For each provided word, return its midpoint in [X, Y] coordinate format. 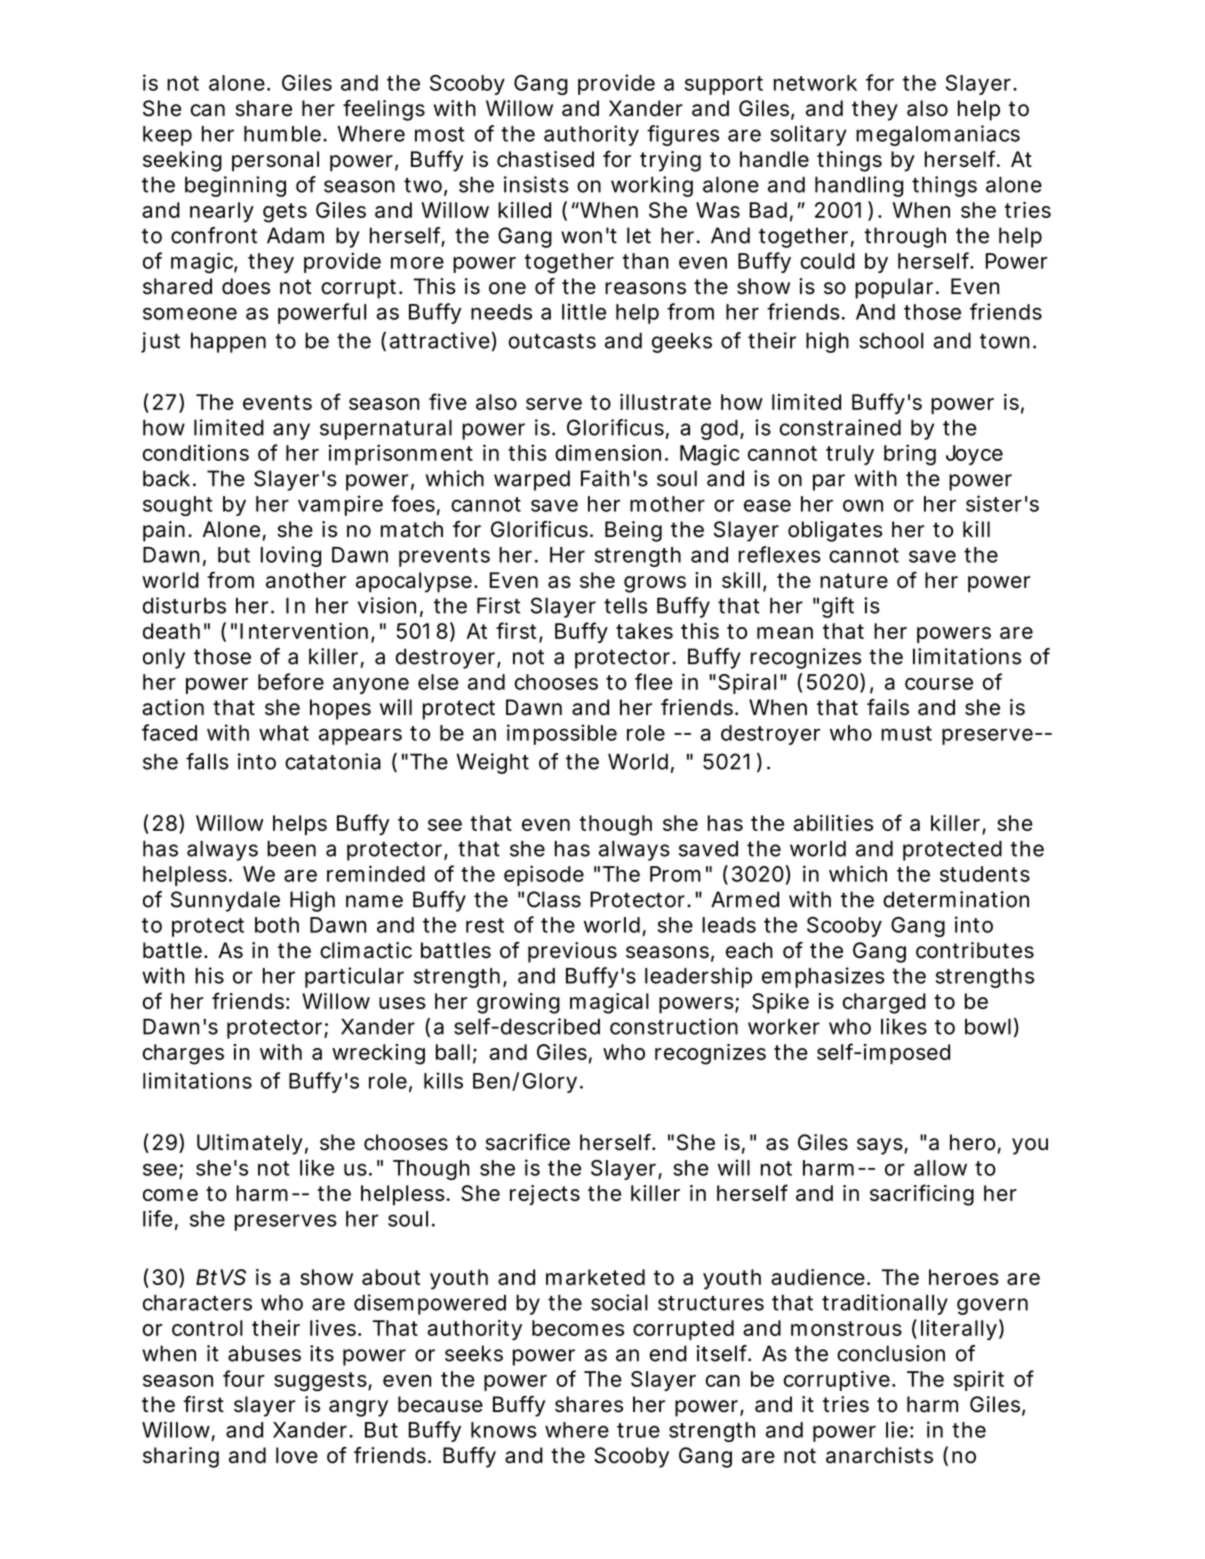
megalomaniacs [938, 135]
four [244, 1378]
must [906, 733]
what [284, 733]
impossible [562, 734]
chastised [545, 159]
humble [284, 134]
